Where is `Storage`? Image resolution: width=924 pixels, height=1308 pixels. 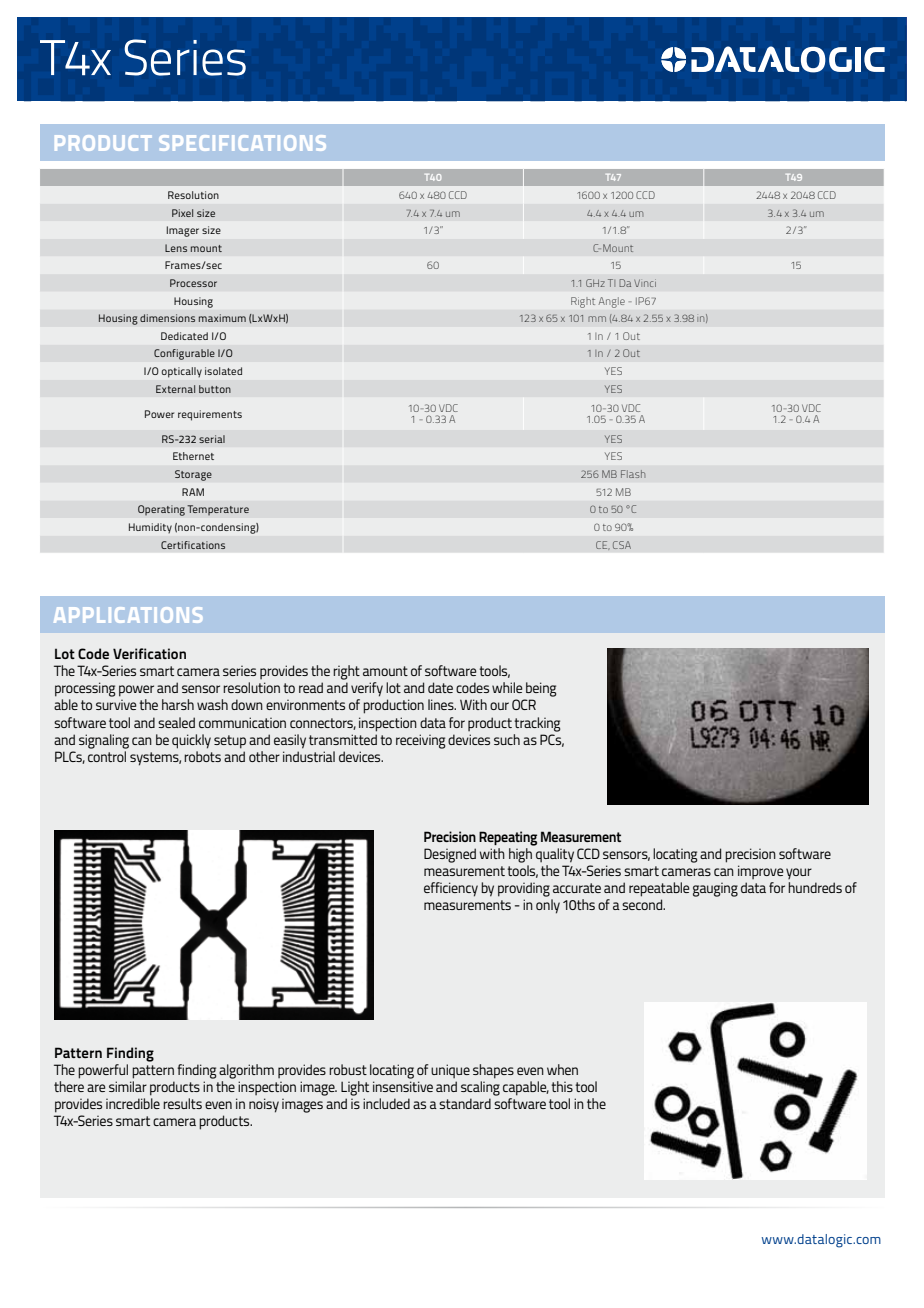 Storage is located at coordinates (193, 475).
